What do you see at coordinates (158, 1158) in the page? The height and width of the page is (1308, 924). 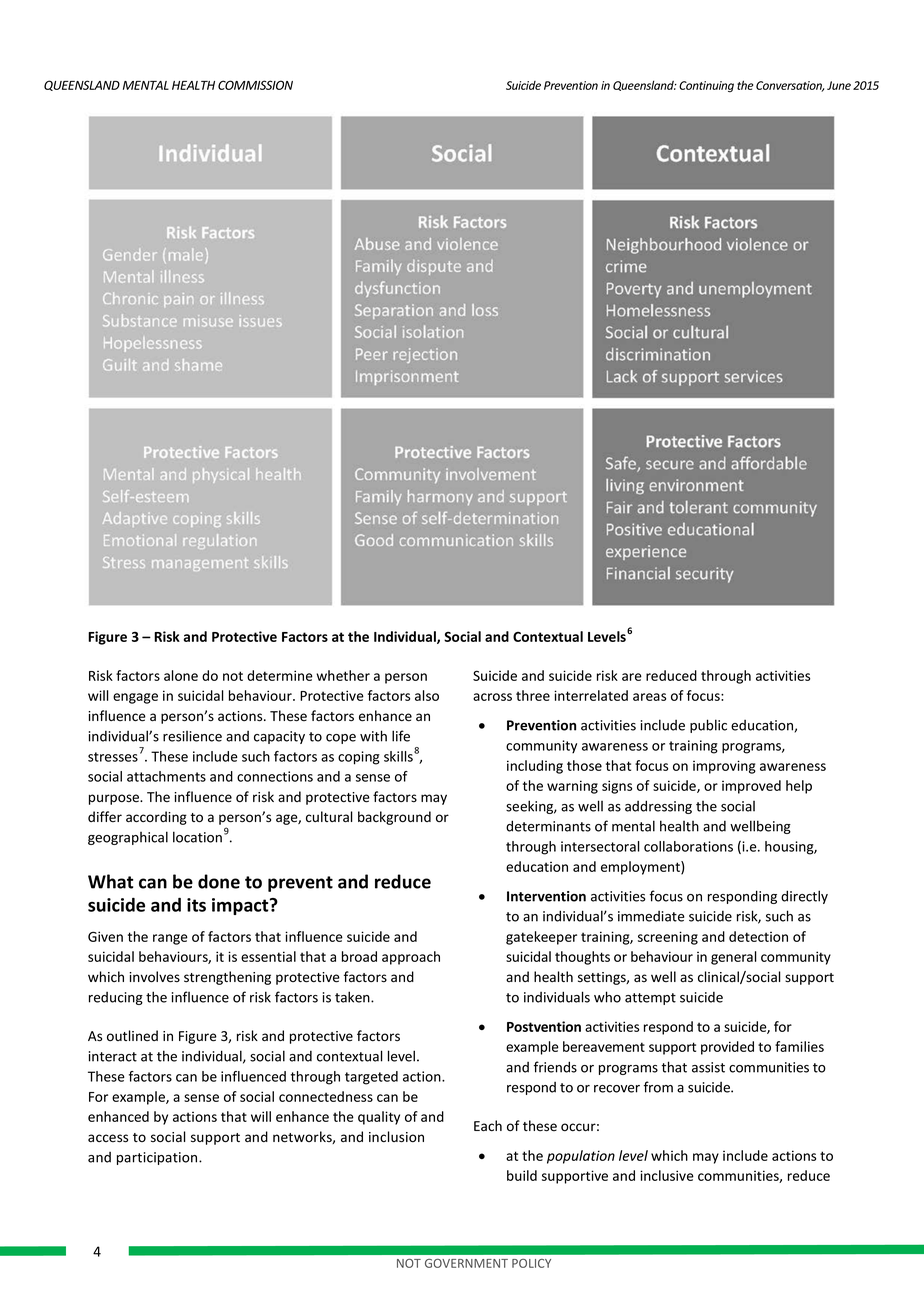 I see `participation` at bounding box center [158, 1158].
